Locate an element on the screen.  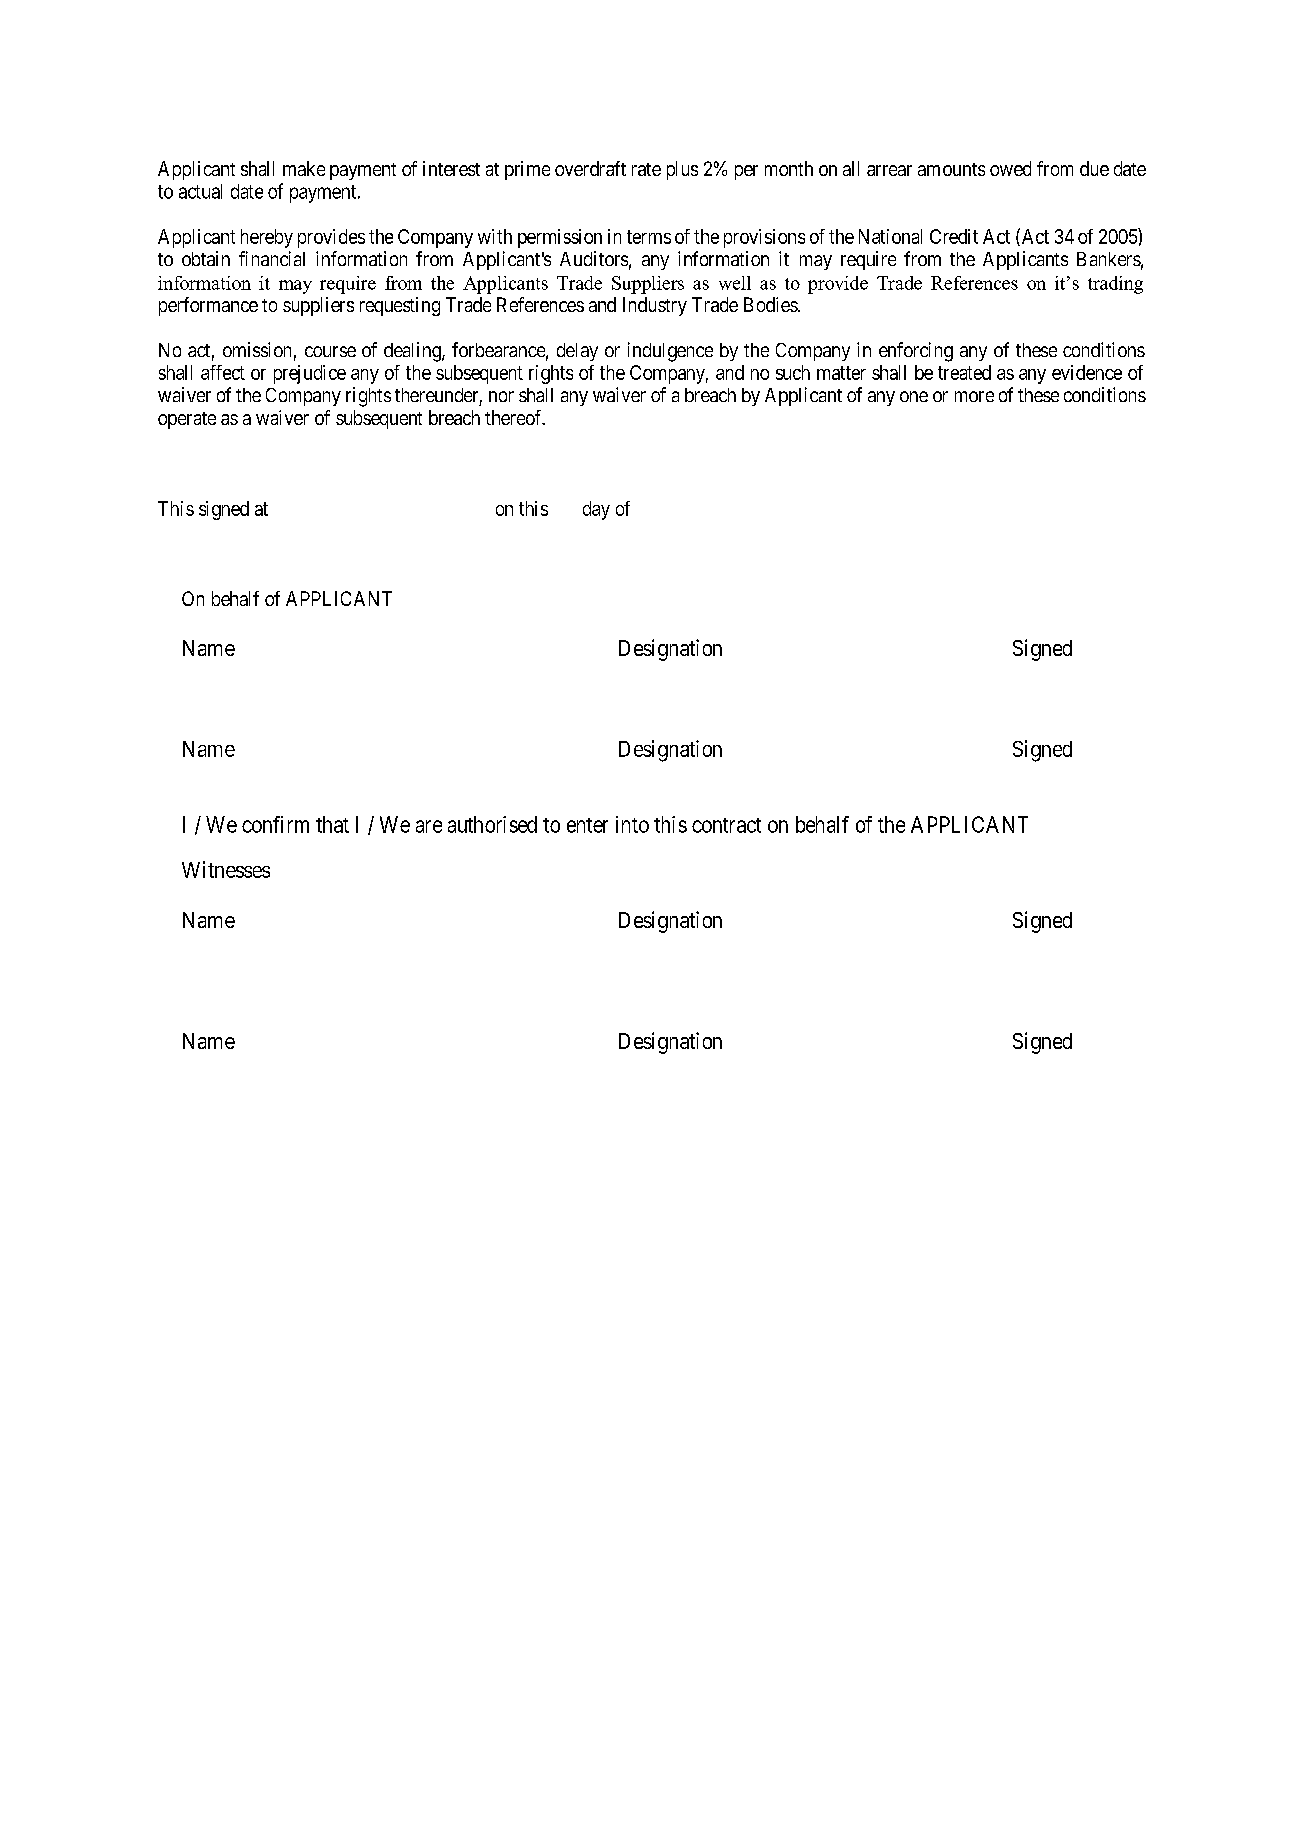
make is located at coordinates (304, 168).
